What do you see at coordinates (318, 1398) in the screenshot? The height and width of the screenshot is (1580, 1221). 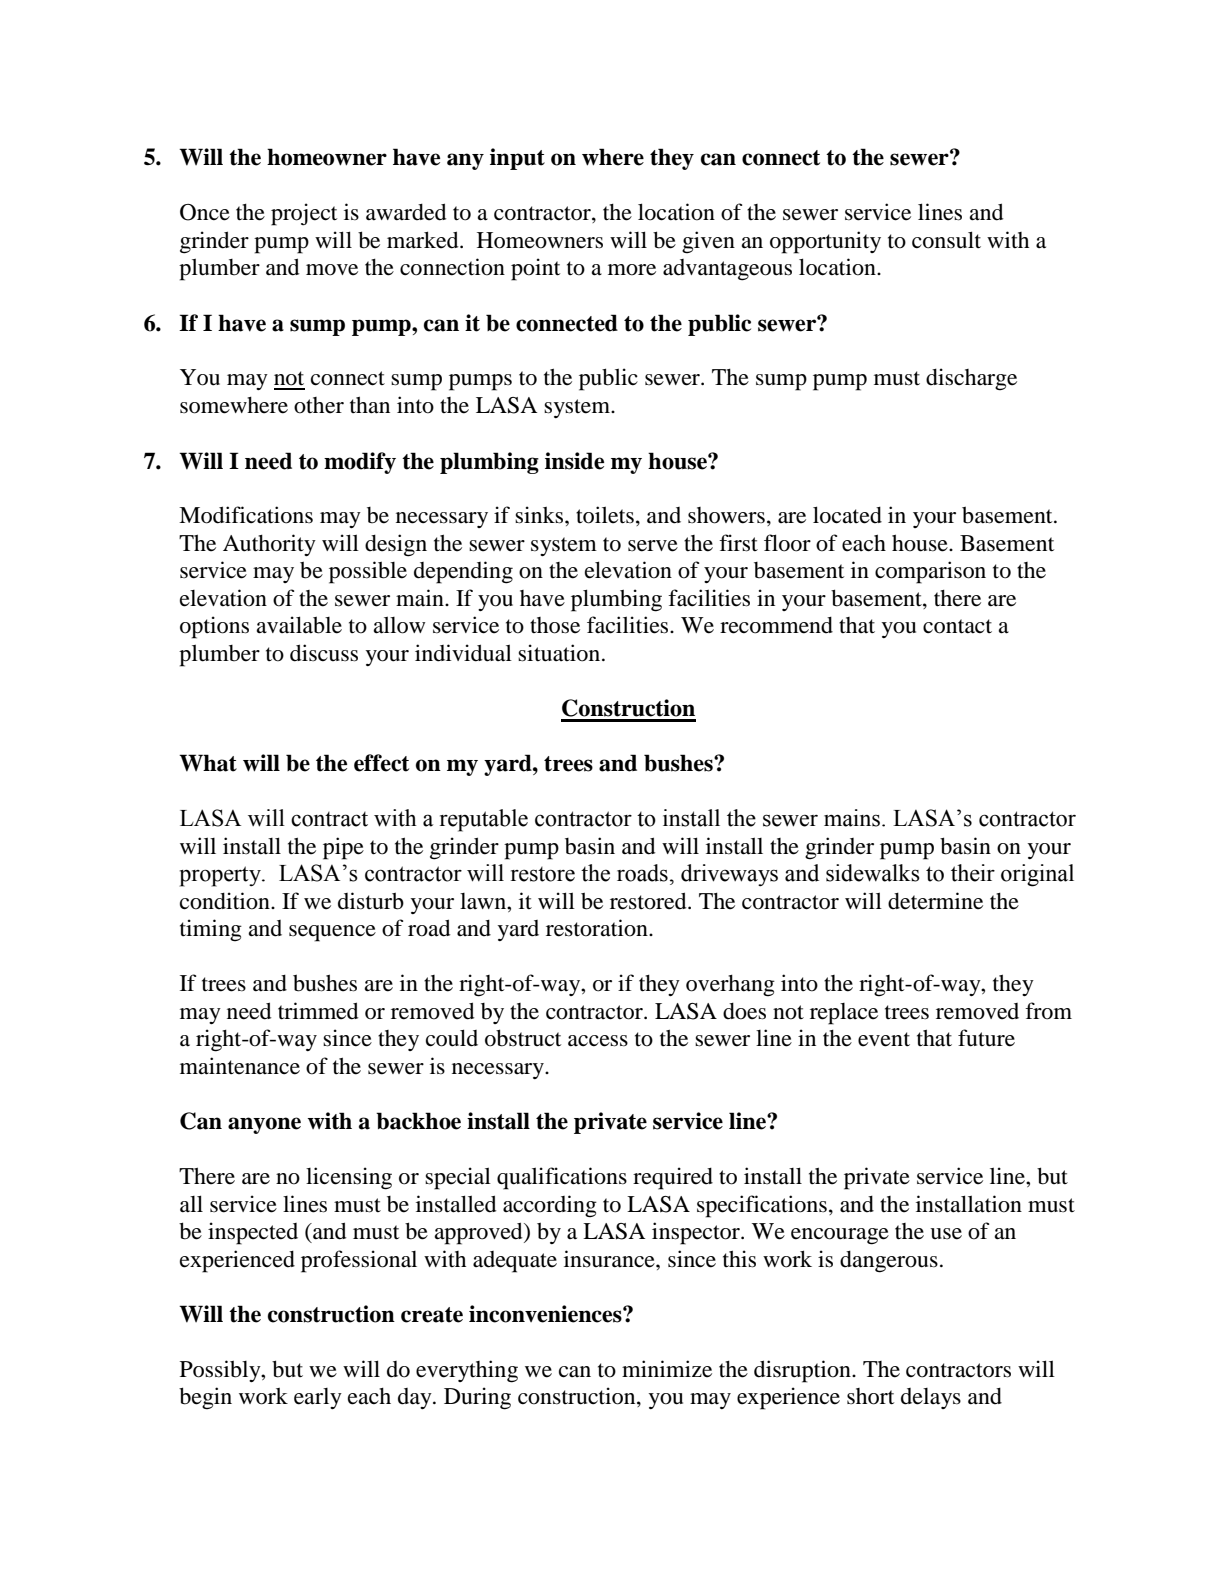 I see `early` at bounding box center [318, 1398].
